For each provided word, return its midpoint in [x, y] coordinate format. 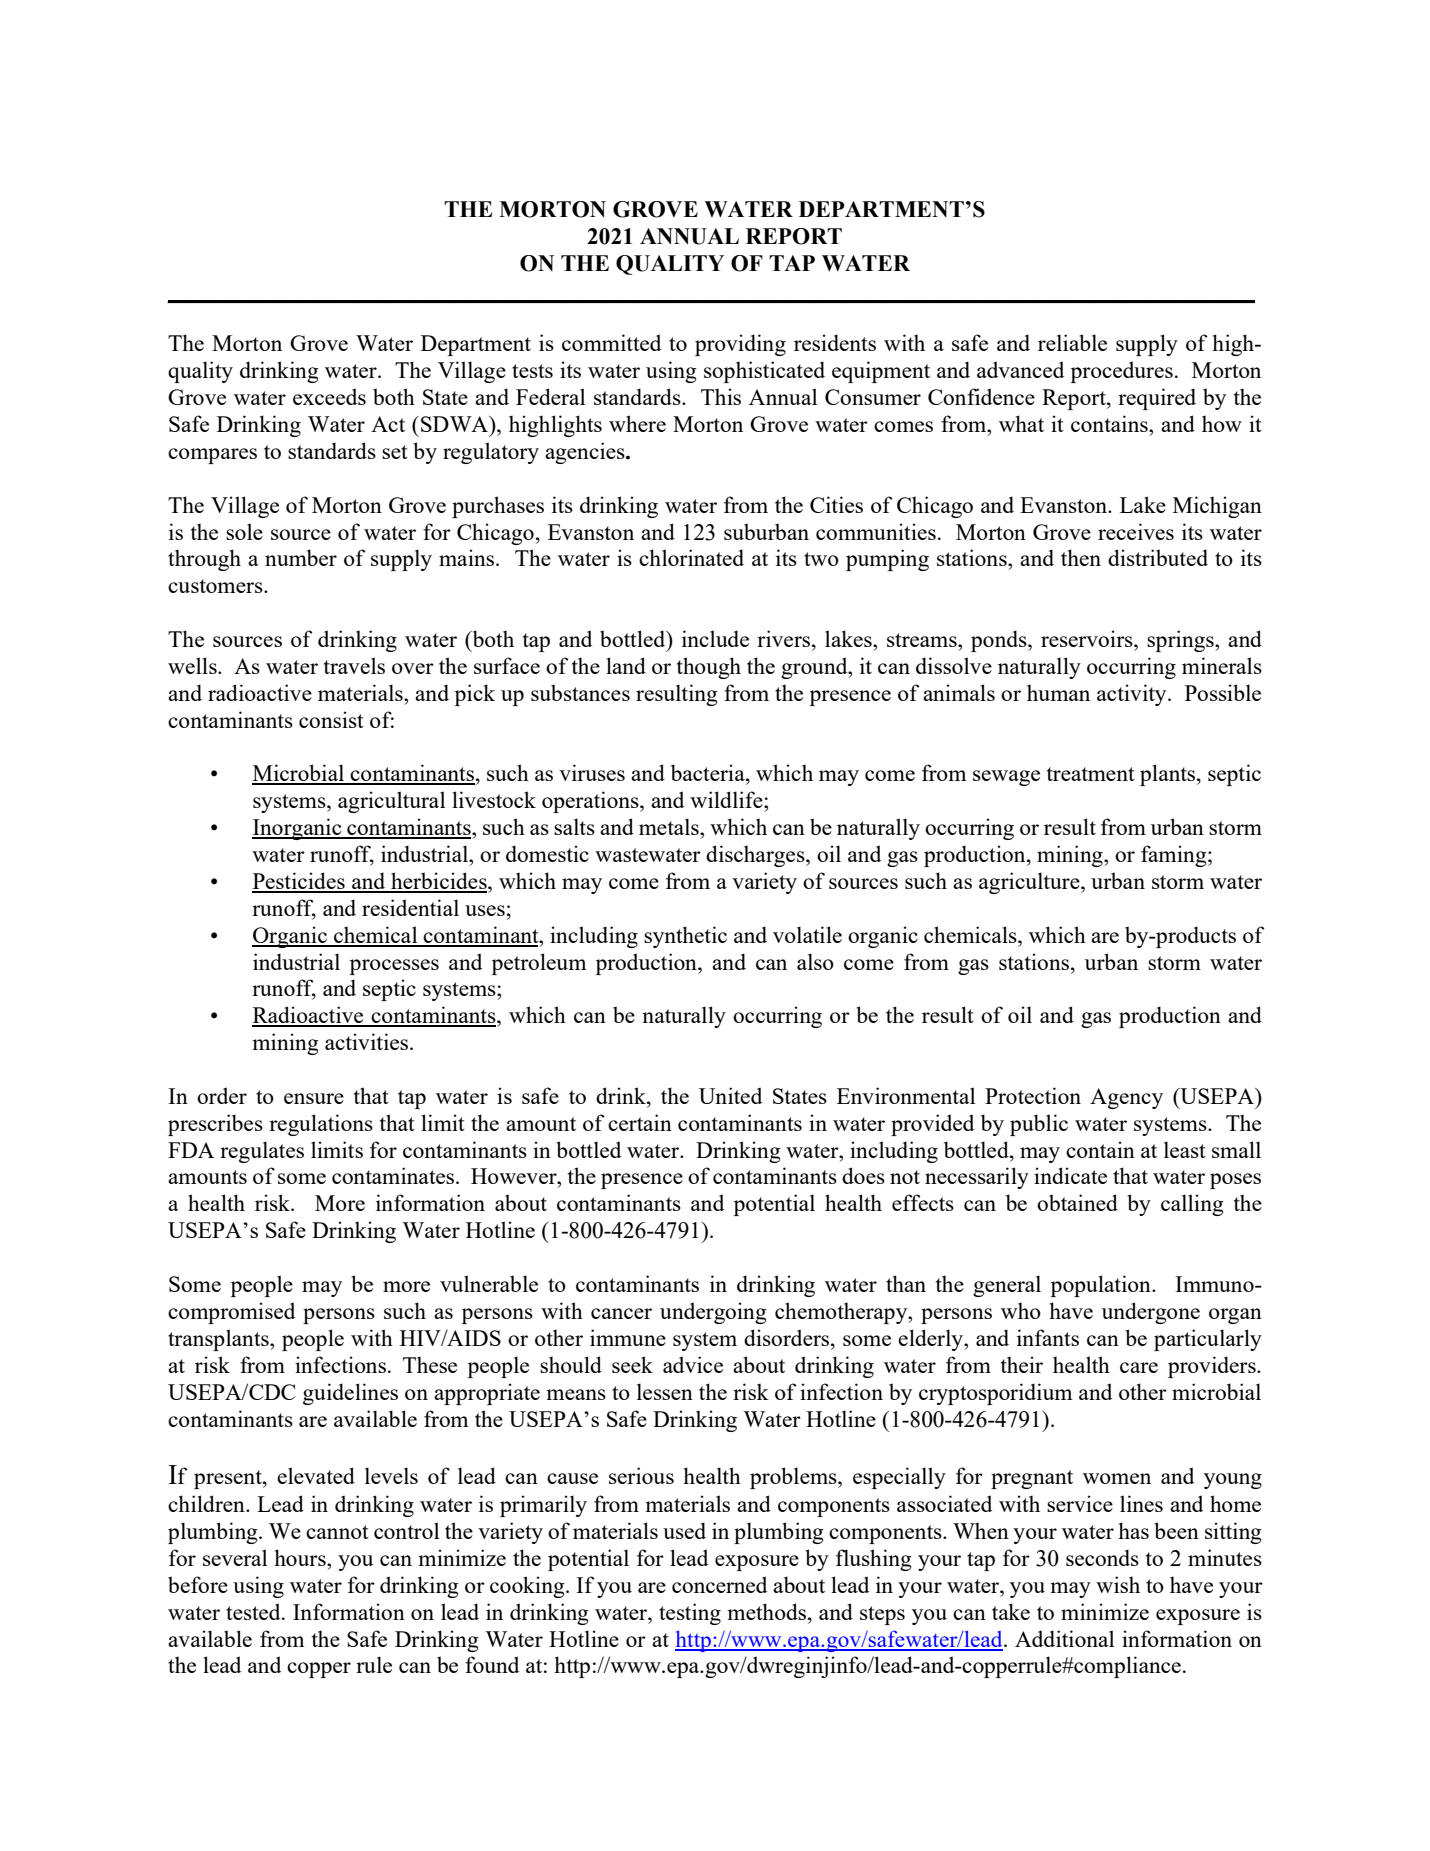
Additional [1064, 1638]
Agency [1126, 1098]
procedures [1122, 372]
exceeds [329, 396]
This [721, 396]
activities [368, 1041]
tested [254, 1611]
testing [690, 1614]
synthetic [685, 937]
